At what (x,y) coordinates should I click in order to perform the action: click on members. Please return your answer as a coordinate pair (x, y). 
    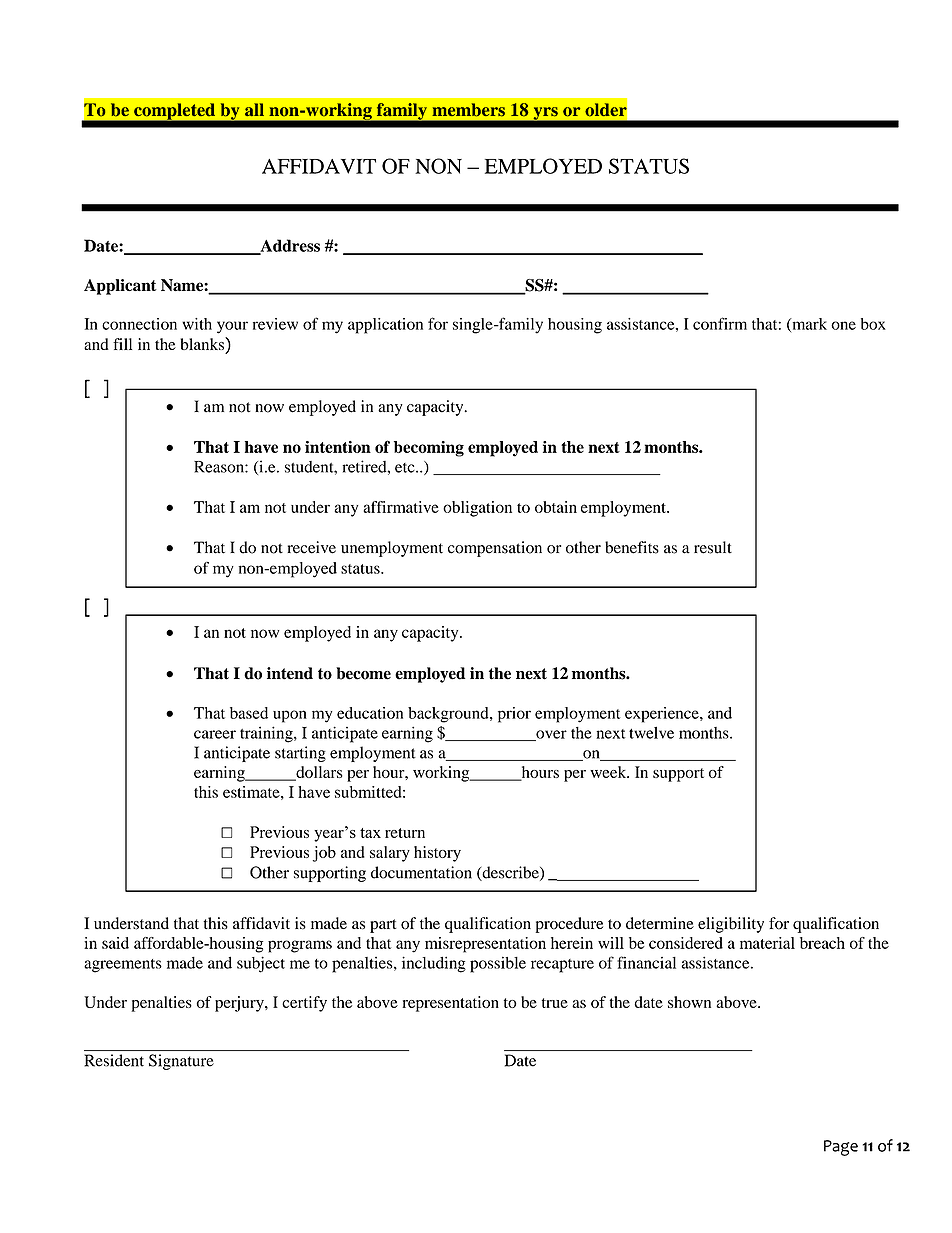
    Looking at the image, I should click on (468, 110).
